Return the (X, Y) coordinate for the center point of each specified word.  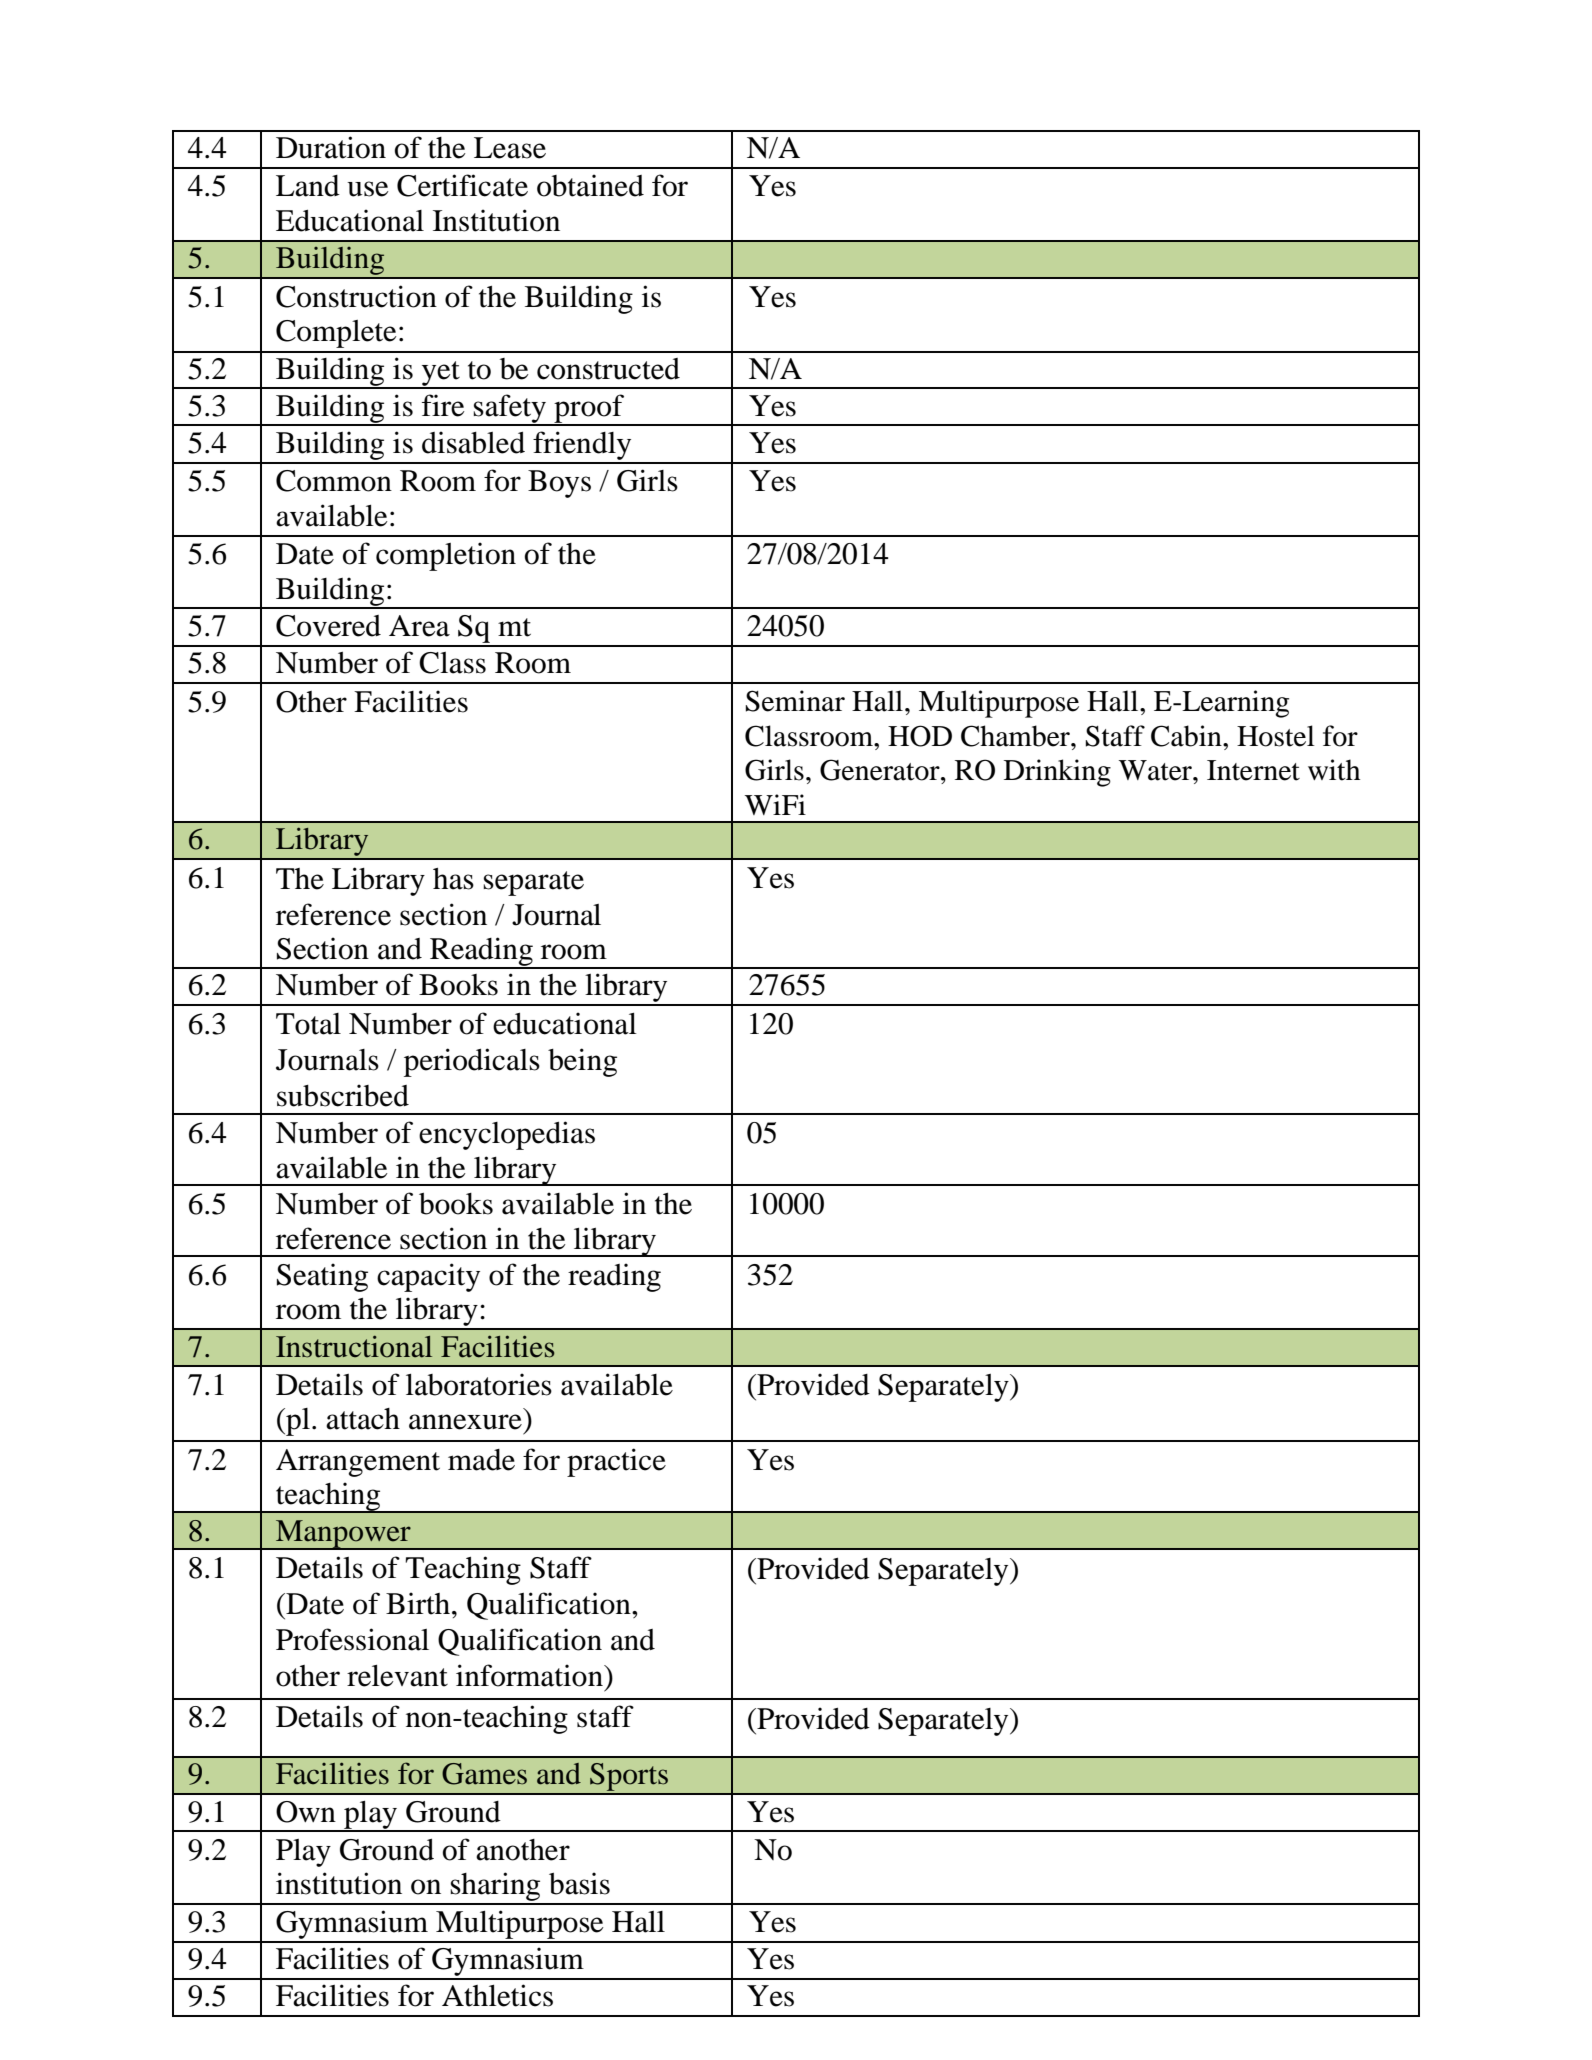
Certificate (462, 185)
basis (579, 1883)
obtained (590, 185)
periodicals (472, 1062)
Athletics (497, 1995)
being (582, 1062)
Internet (1253, 770)
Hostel (1276, 736)
